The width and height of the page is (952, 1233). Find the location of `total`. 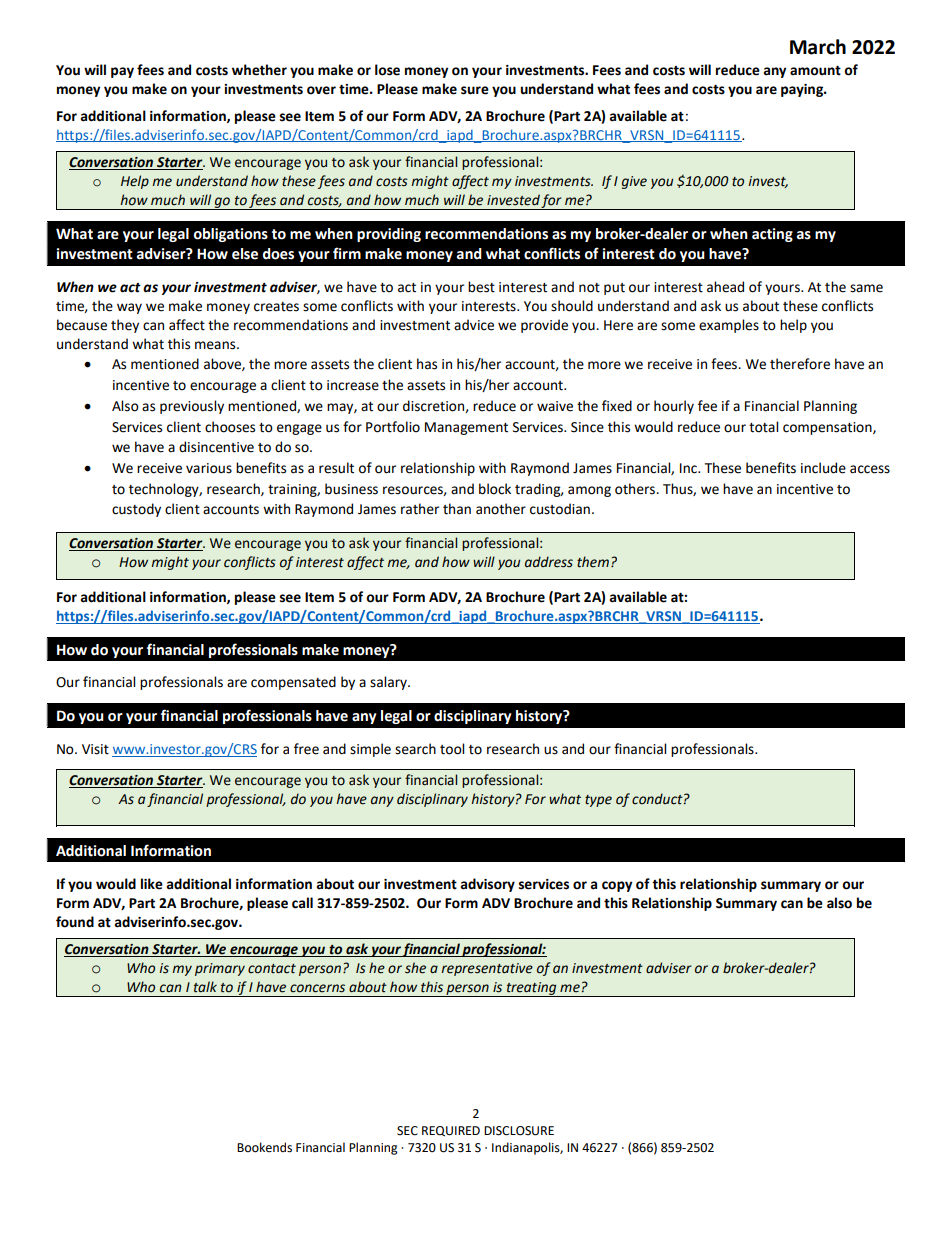

total is located at coordinates (763, 427).
